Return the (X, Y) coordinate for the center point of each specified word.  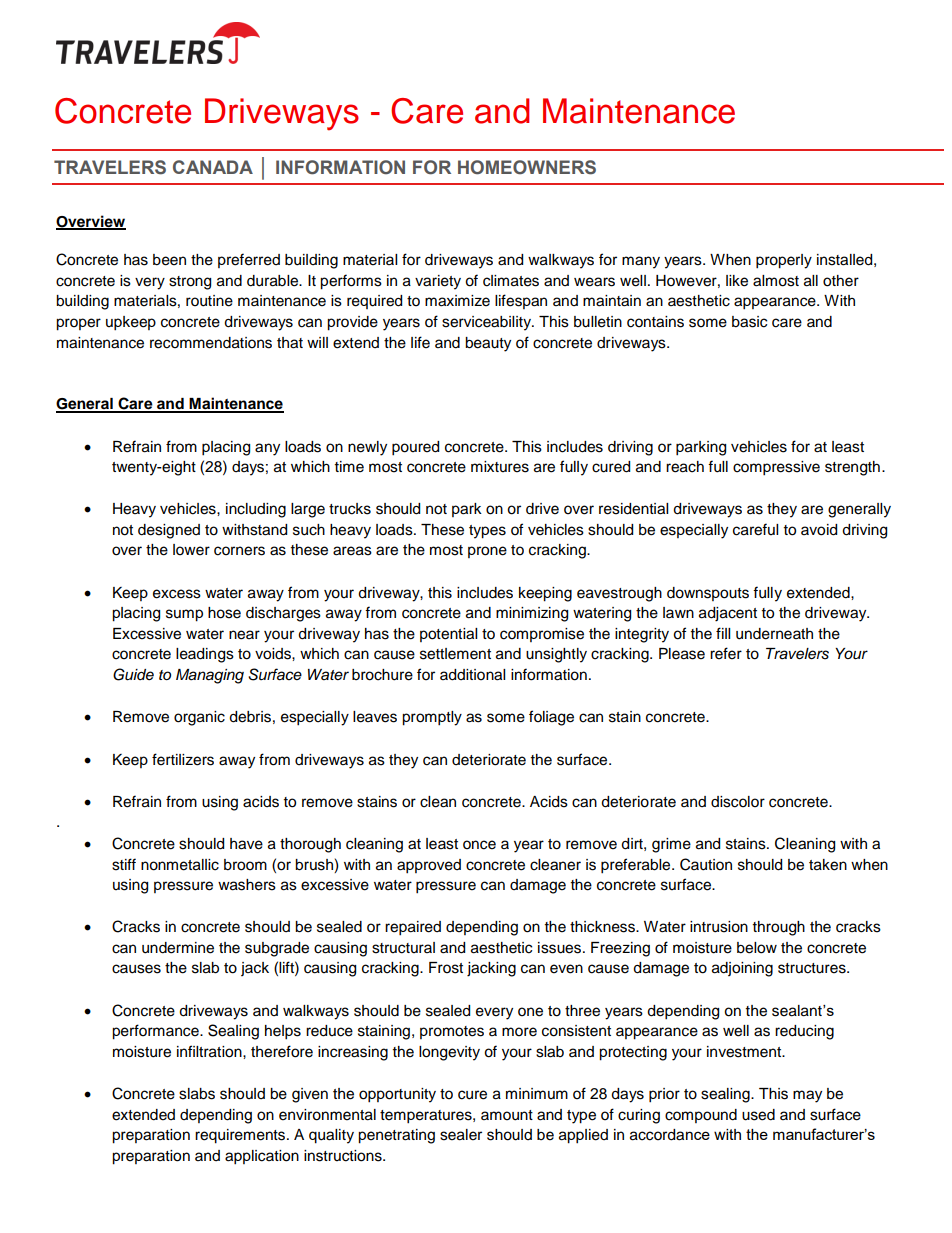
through (779, 928)
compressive (776, 468)
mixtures (500, 467)
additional (472, 675)
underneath (774, 634)
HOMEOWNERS (527, 167)
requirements (241, 1136)
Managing (210, 676)
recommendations (211, 343)
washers (247, 885)
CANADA (213, 167)
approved (429, 866)
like (737, 281)
